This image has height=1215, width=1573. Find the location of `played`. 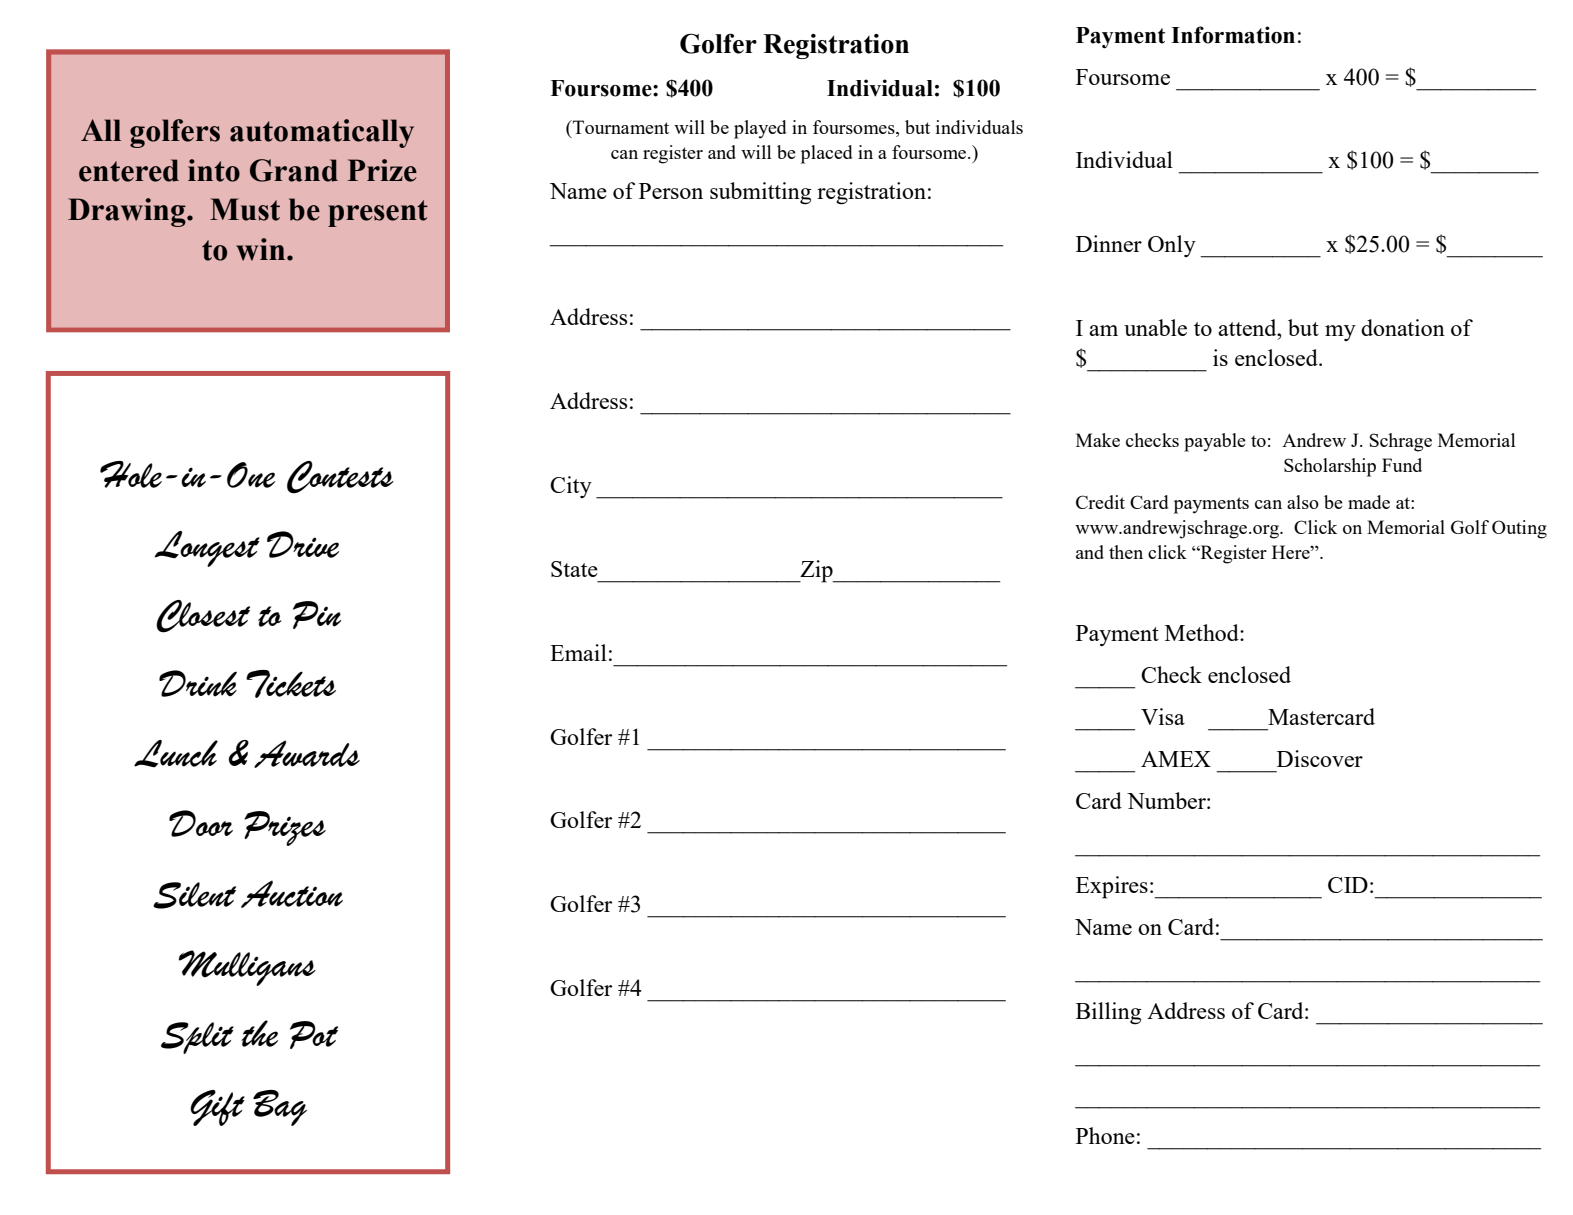

played is located at coordinates (760, 129).
